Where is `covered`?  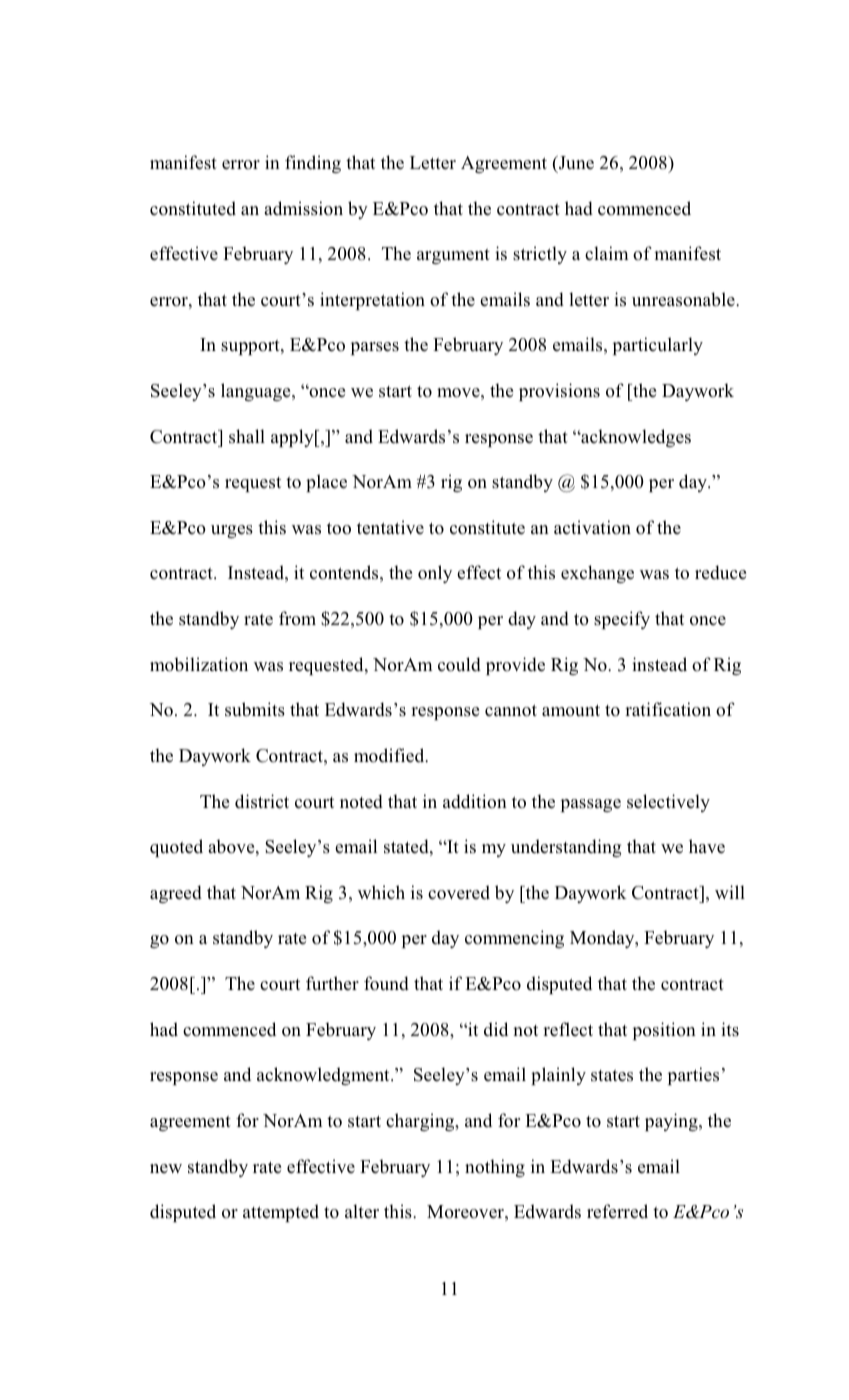
covered is located at coordinates (459, 892).
